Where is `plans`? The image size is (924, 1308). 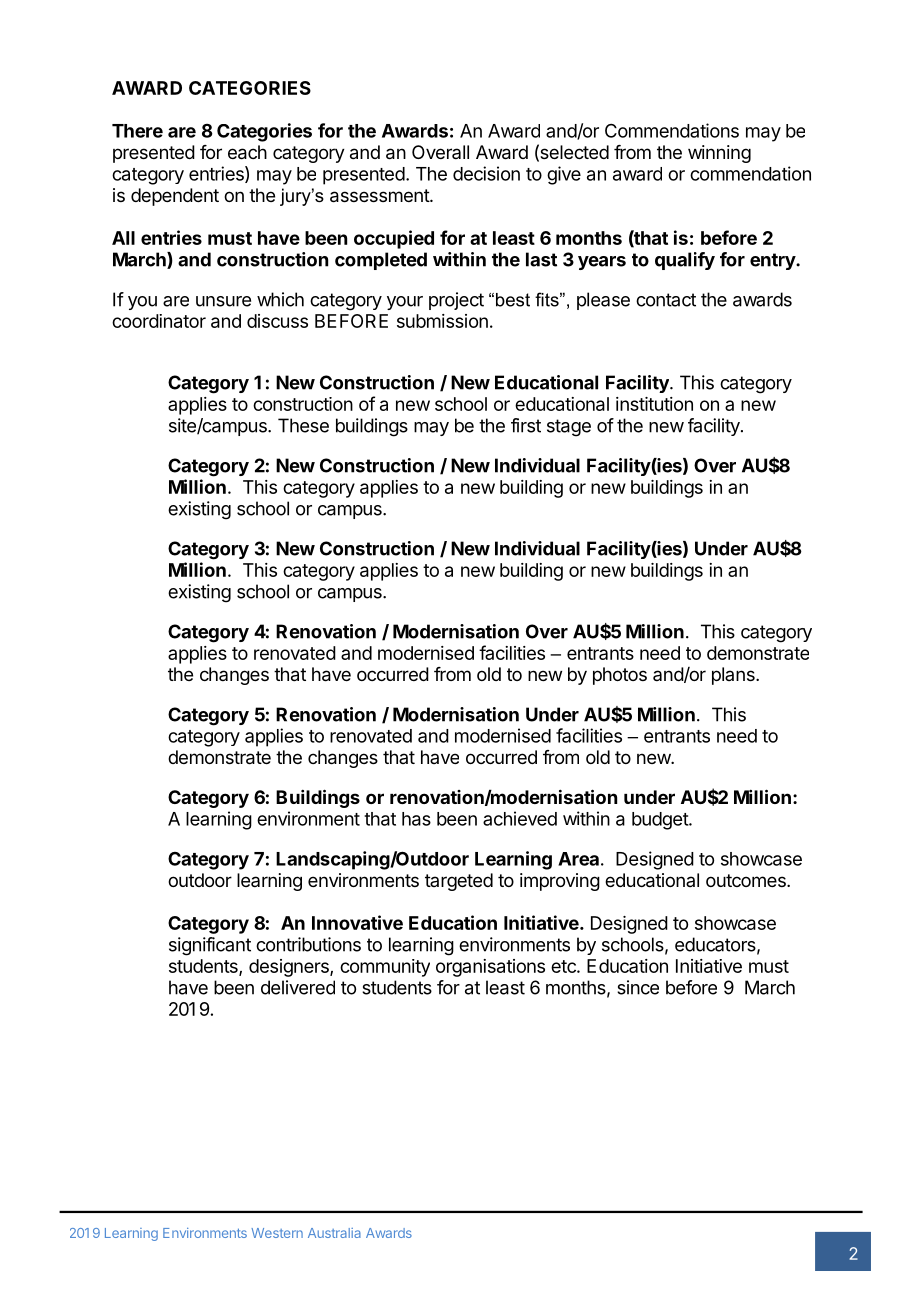
plans is located at coordinates (734, 676).
